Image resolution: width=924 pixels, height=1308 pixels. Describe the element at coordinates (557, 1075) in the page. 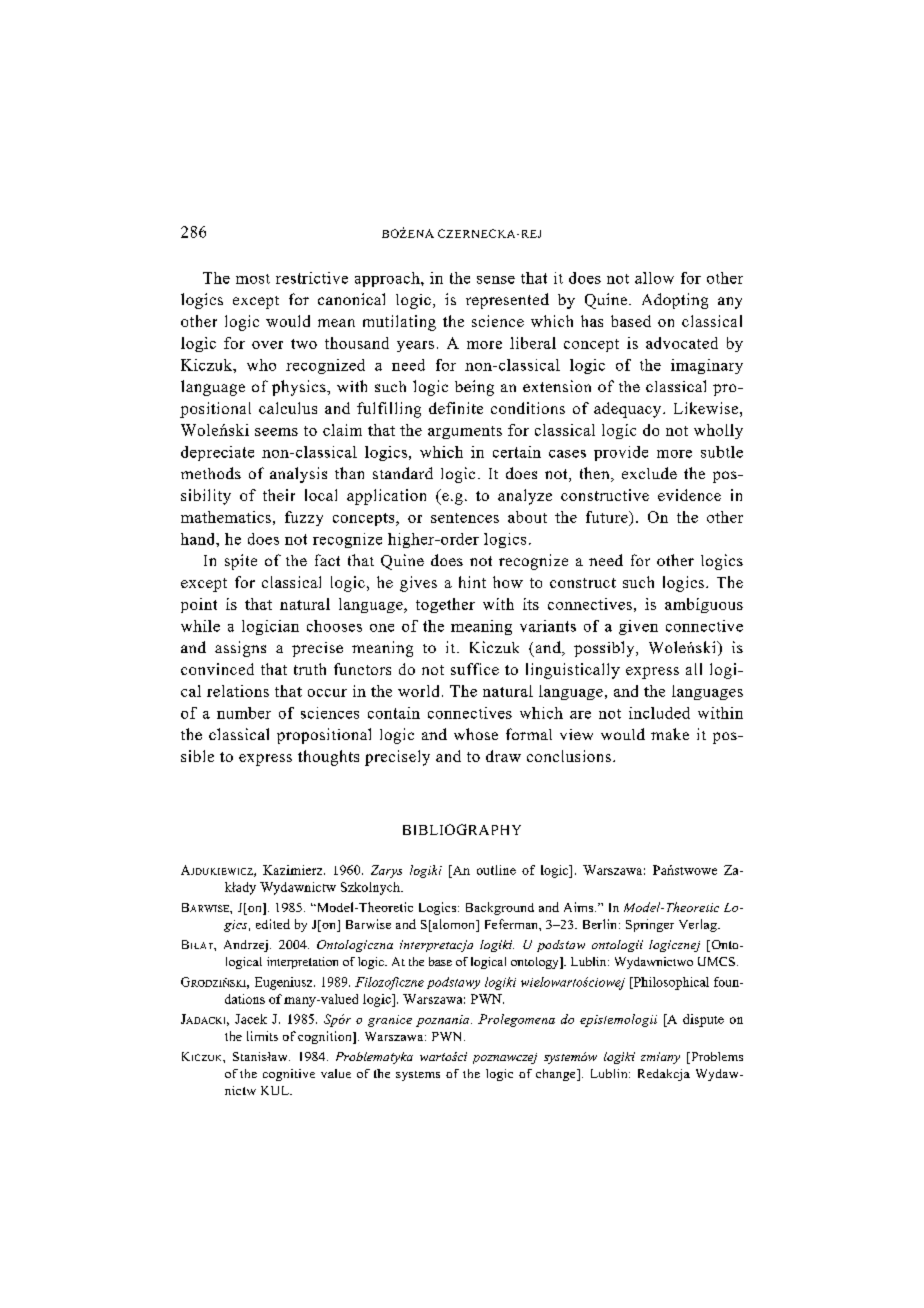

I see `change` at that location.
